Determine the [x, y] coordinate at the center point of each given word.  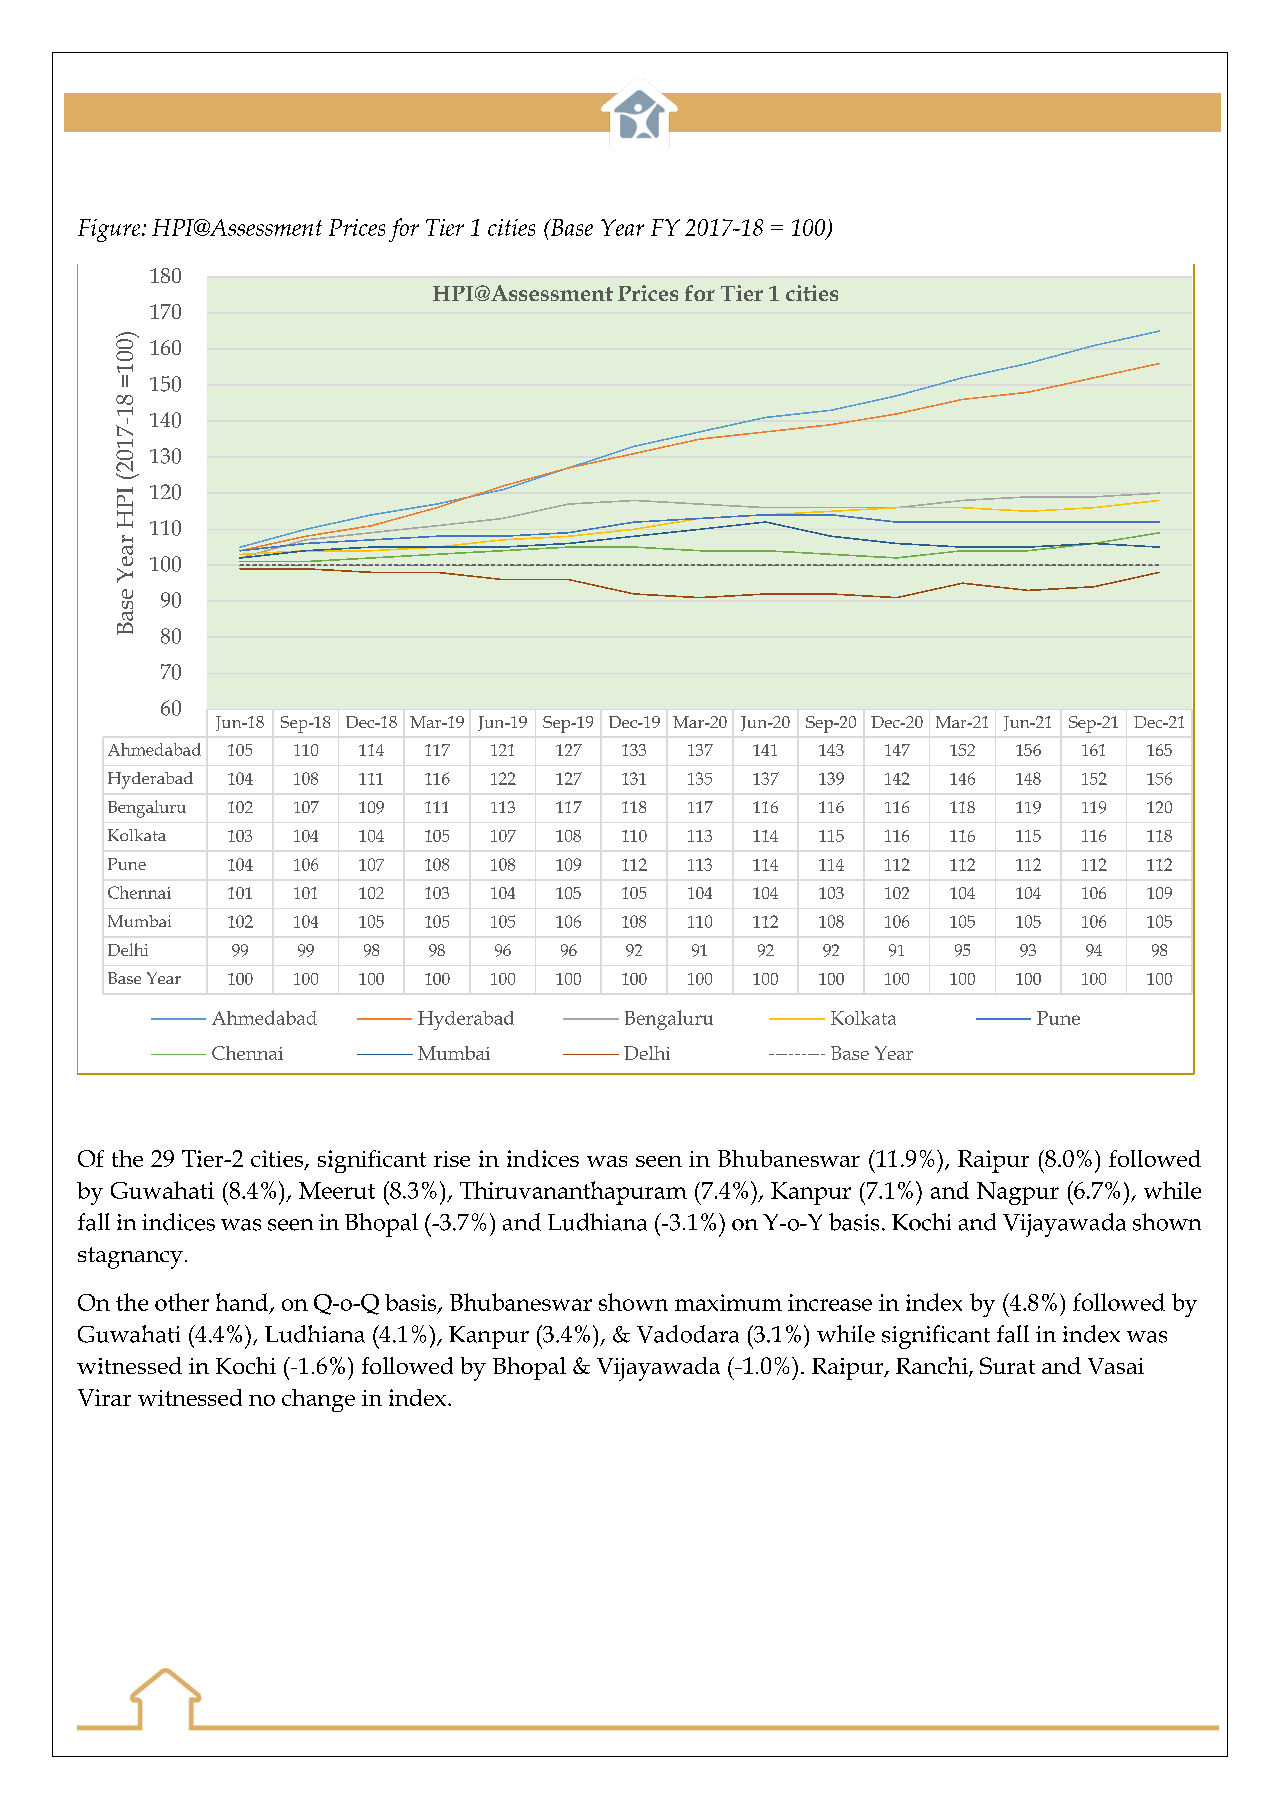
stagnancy [130, 1258]
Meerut [337, 1190]
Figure [110, 230]
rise [452, 1159]
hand [243, 1303]
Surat [1007, 1365]
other [182, 1302]
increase [830, 1302]
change [318, 1400]
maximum [728, 1302]
